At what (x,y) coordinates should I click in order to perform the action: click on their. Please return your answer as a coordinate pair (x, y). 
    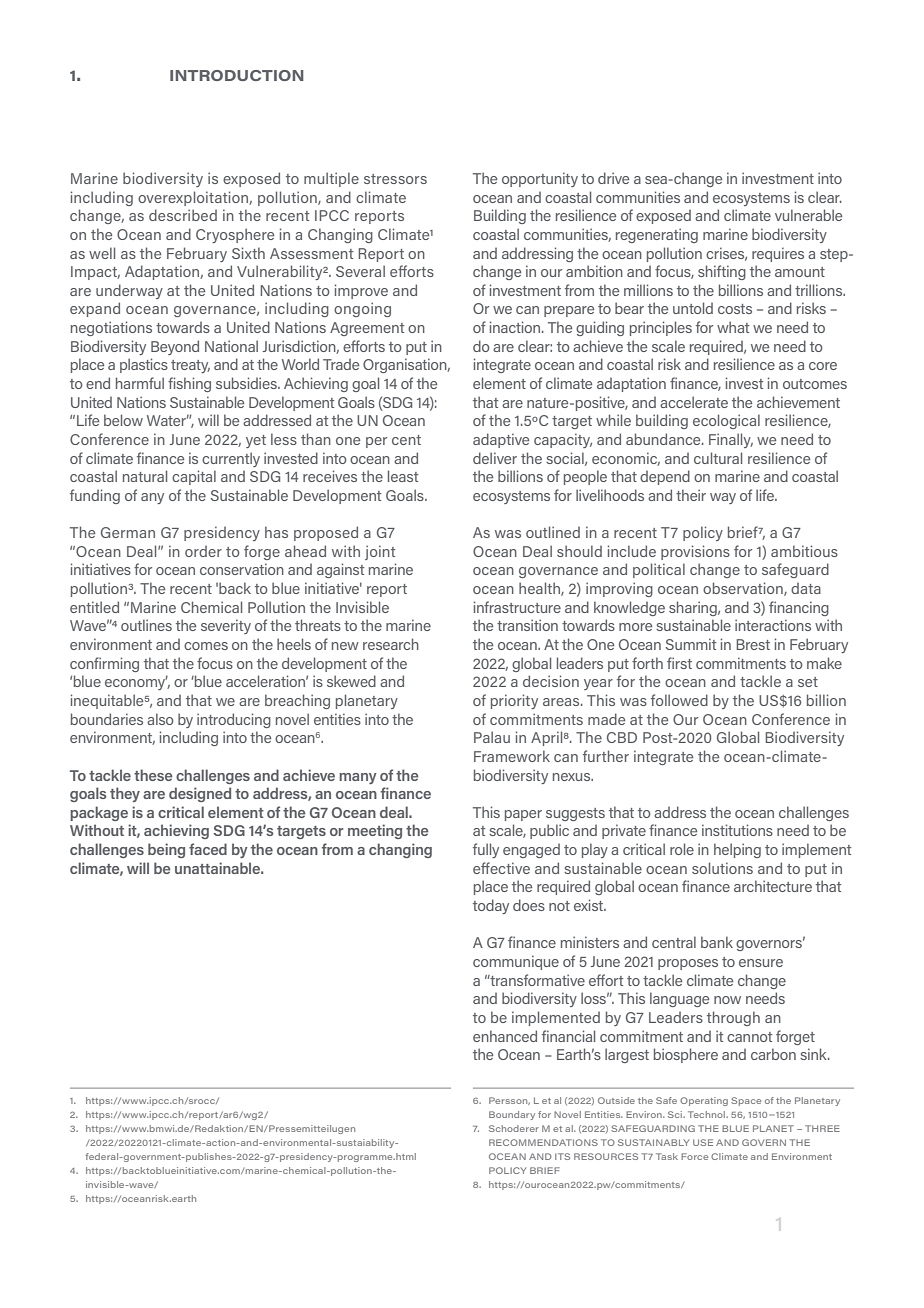
    Looking at the image, I should click on (691, 495).
